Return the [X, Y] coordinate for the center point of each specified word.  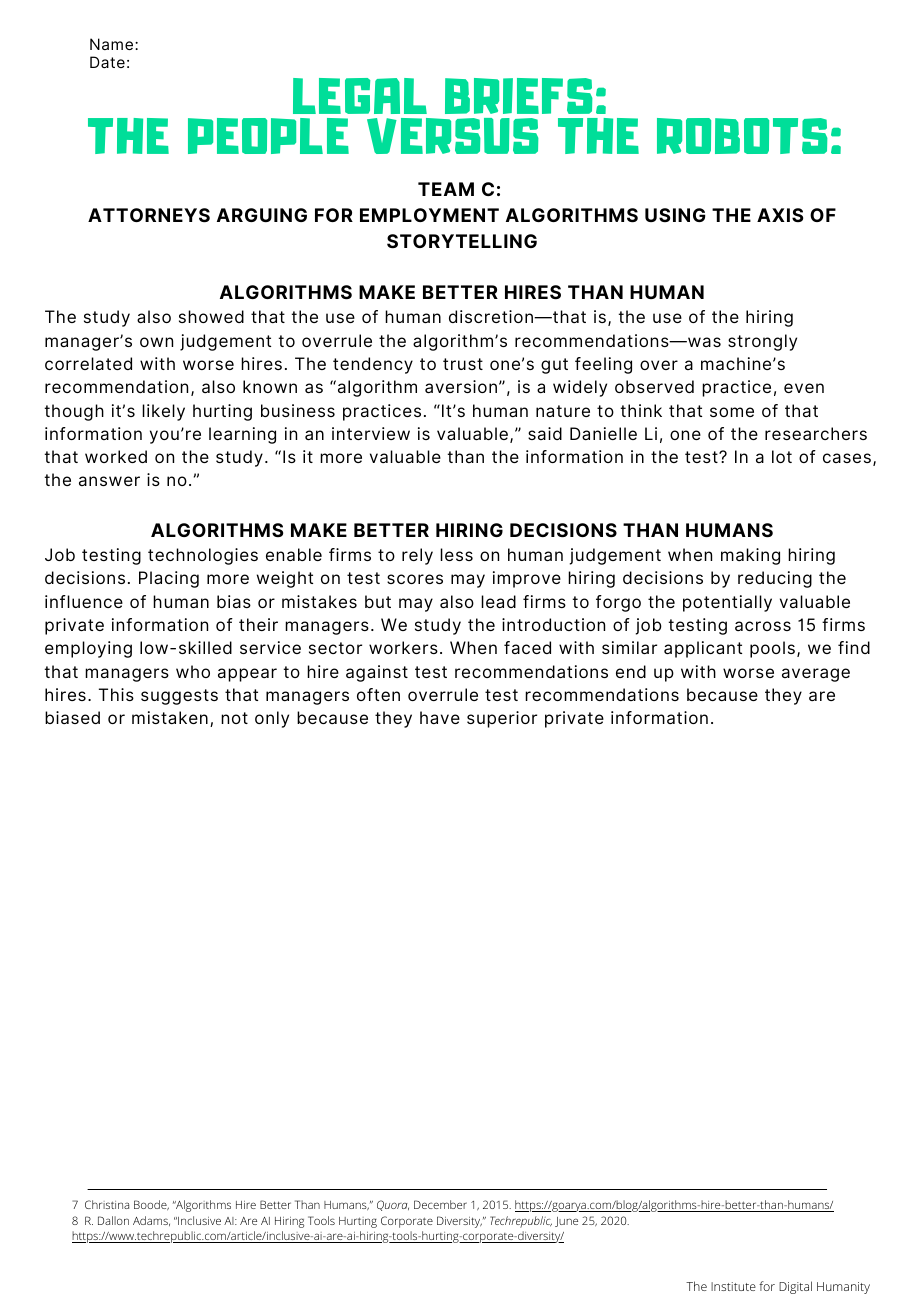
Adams [151, 1221]
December [440, 1204]
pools [772, 649]
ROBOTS [742, 136]
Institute [733, 1286]
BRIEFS [519, 96]
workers [403, 647]
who [193, 671]
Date [107, 62]
